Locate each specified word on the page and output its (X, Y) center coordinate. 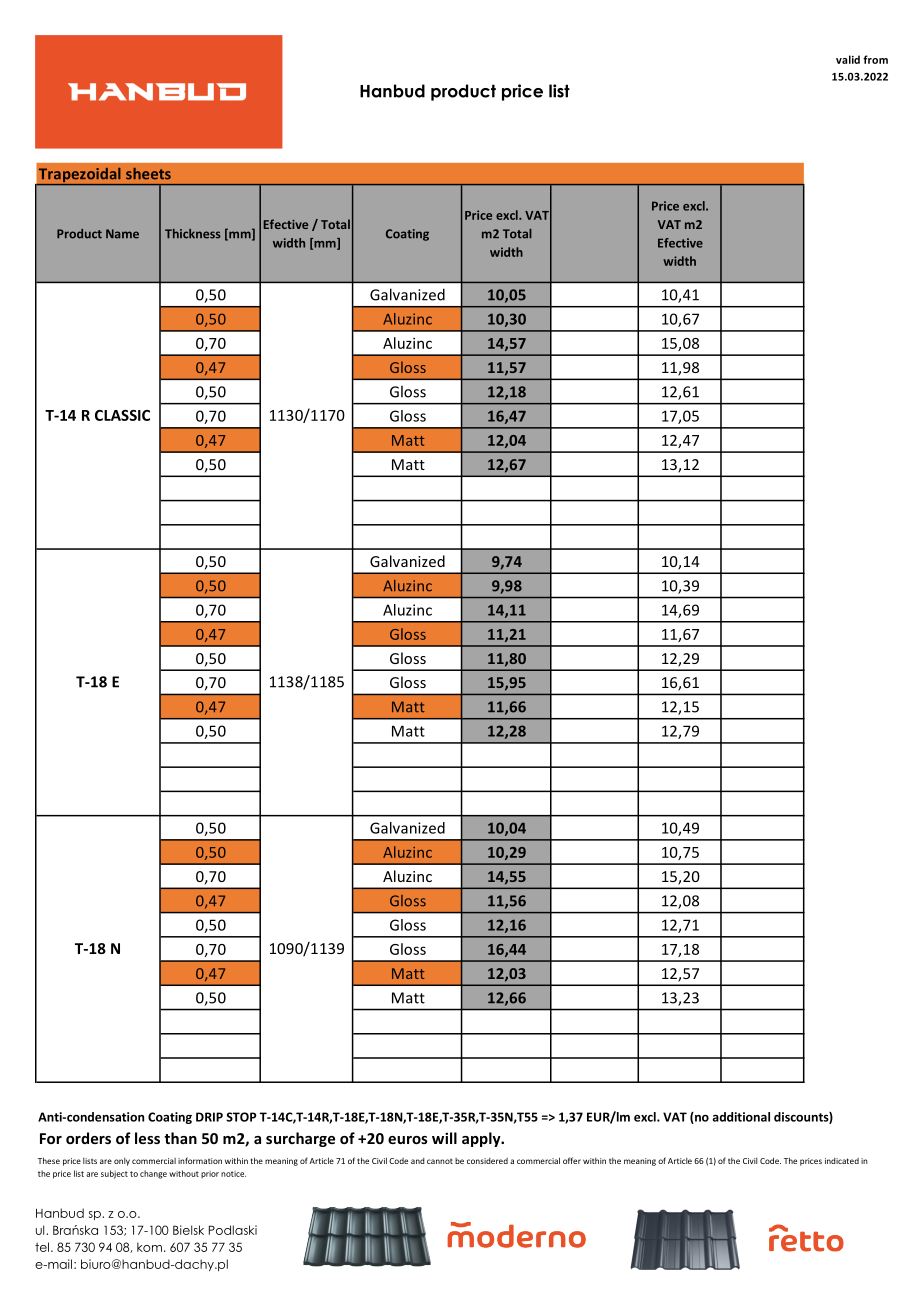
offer (572, 1160)
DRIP (209, 1117)
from (875, 59)
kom (149, 1247)
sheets (148, 174)
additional (741, 1117)
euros (408, 1140)
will (444, 1138)
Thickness (193, 234)
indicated (842, 1161)
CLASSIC (122, 415)
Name (122, 234)
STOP (241, 1117)
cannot (440, 1161)
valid (848, 59)
